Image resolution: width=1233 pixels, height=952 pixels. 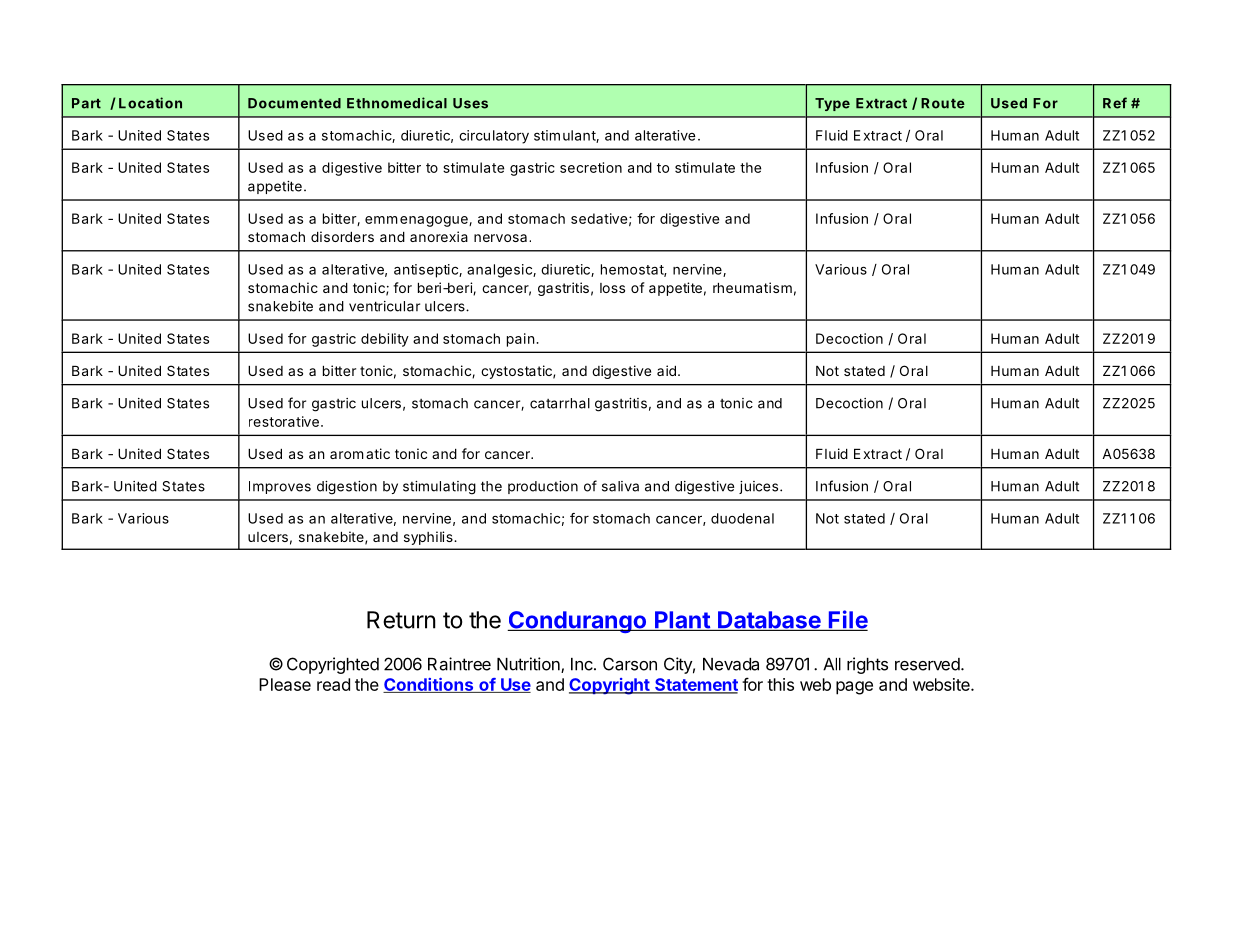 What do you see at coordinates (494, 137) in the document?
I see `circulatory` at bounding box center [494, 137].
